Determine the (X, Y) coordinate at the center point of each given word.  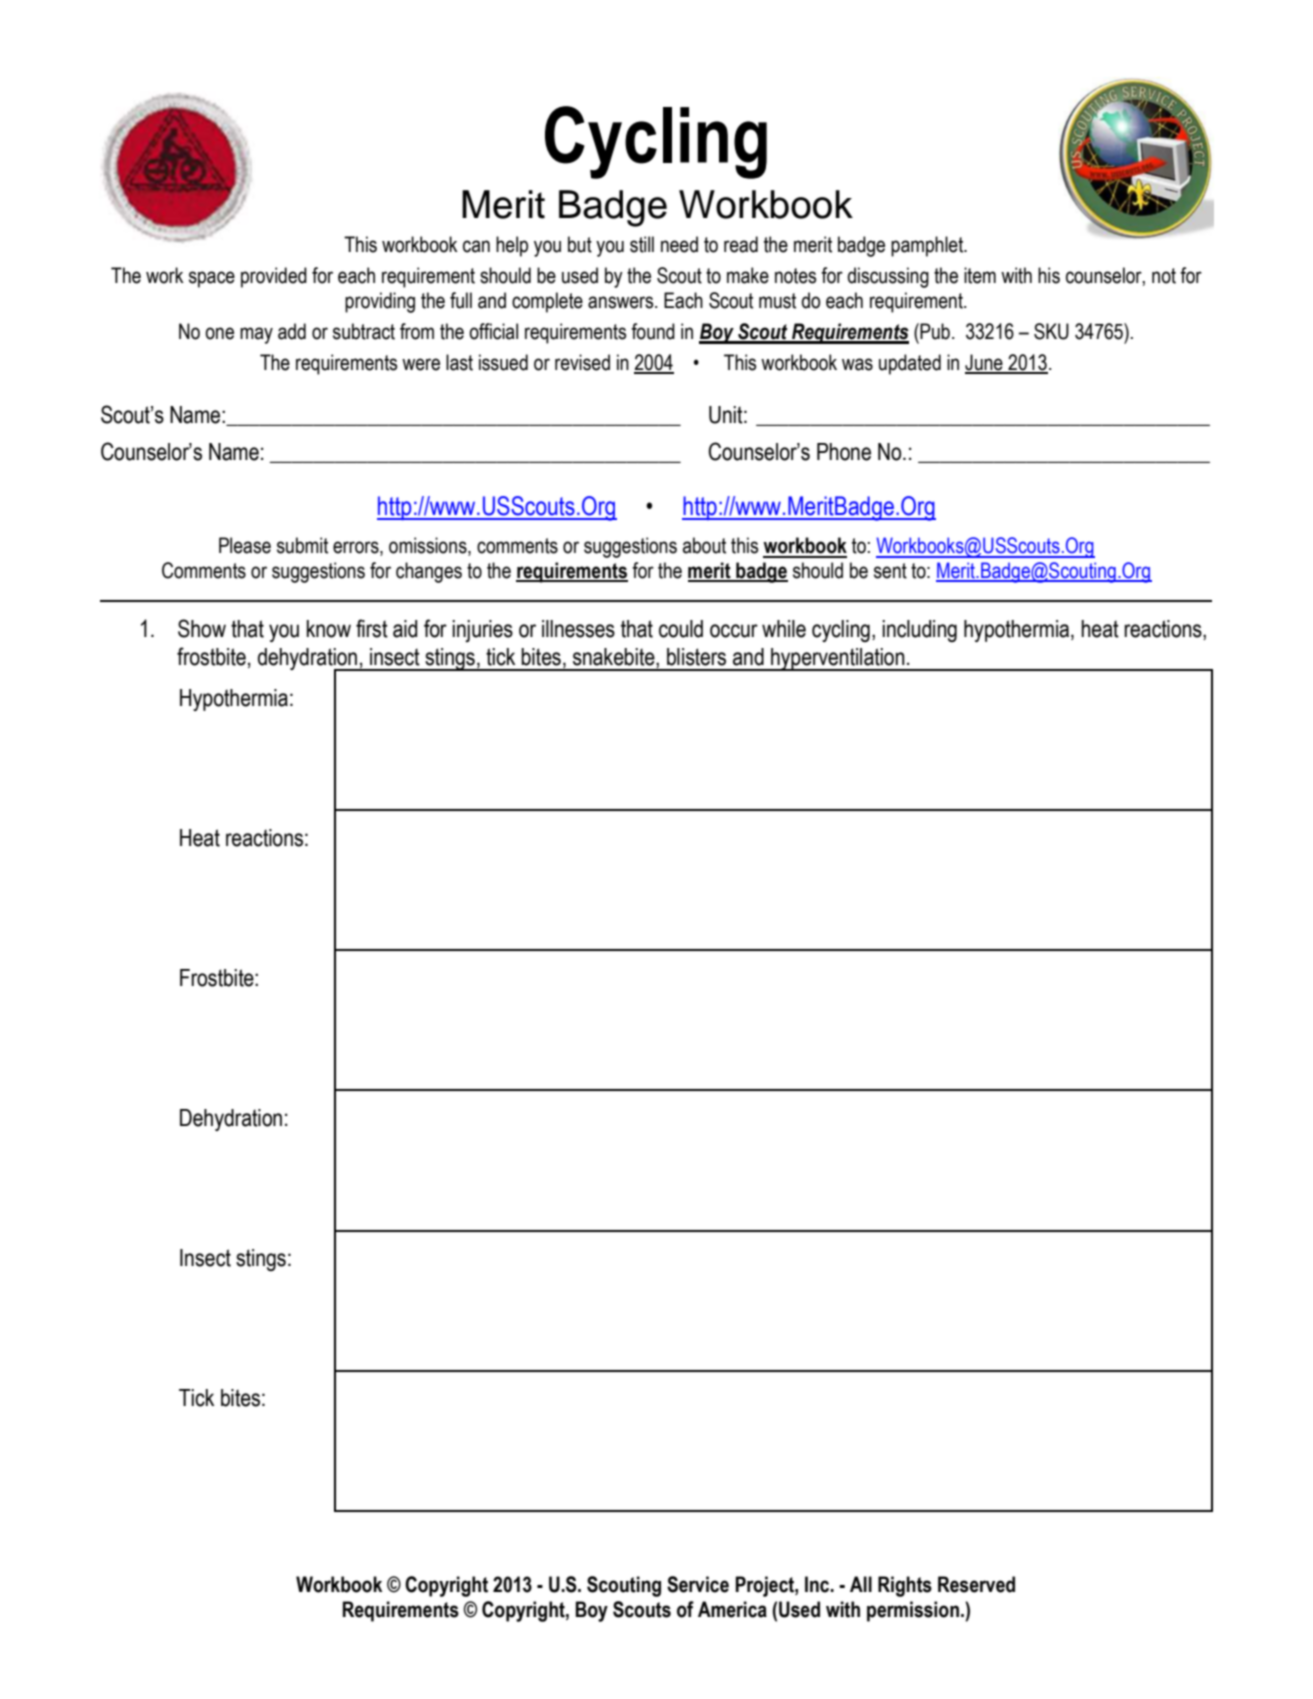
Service (698, 1584)
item (980, 275)
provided (274, 277)
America (732, 1609)
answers (622, 302)
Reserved (976, 1584)
